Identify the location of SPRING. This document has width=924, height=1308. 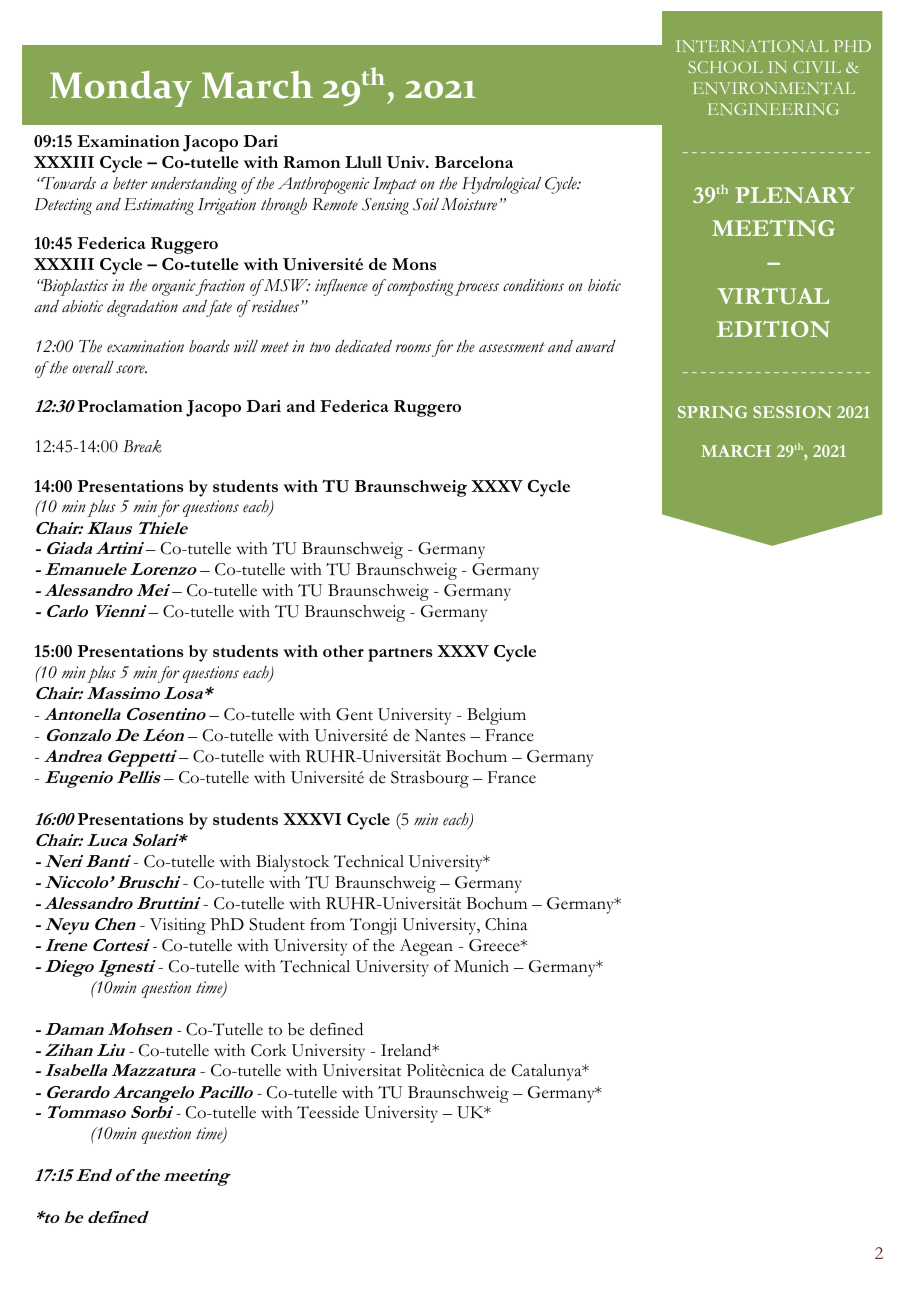
(712, 412).
